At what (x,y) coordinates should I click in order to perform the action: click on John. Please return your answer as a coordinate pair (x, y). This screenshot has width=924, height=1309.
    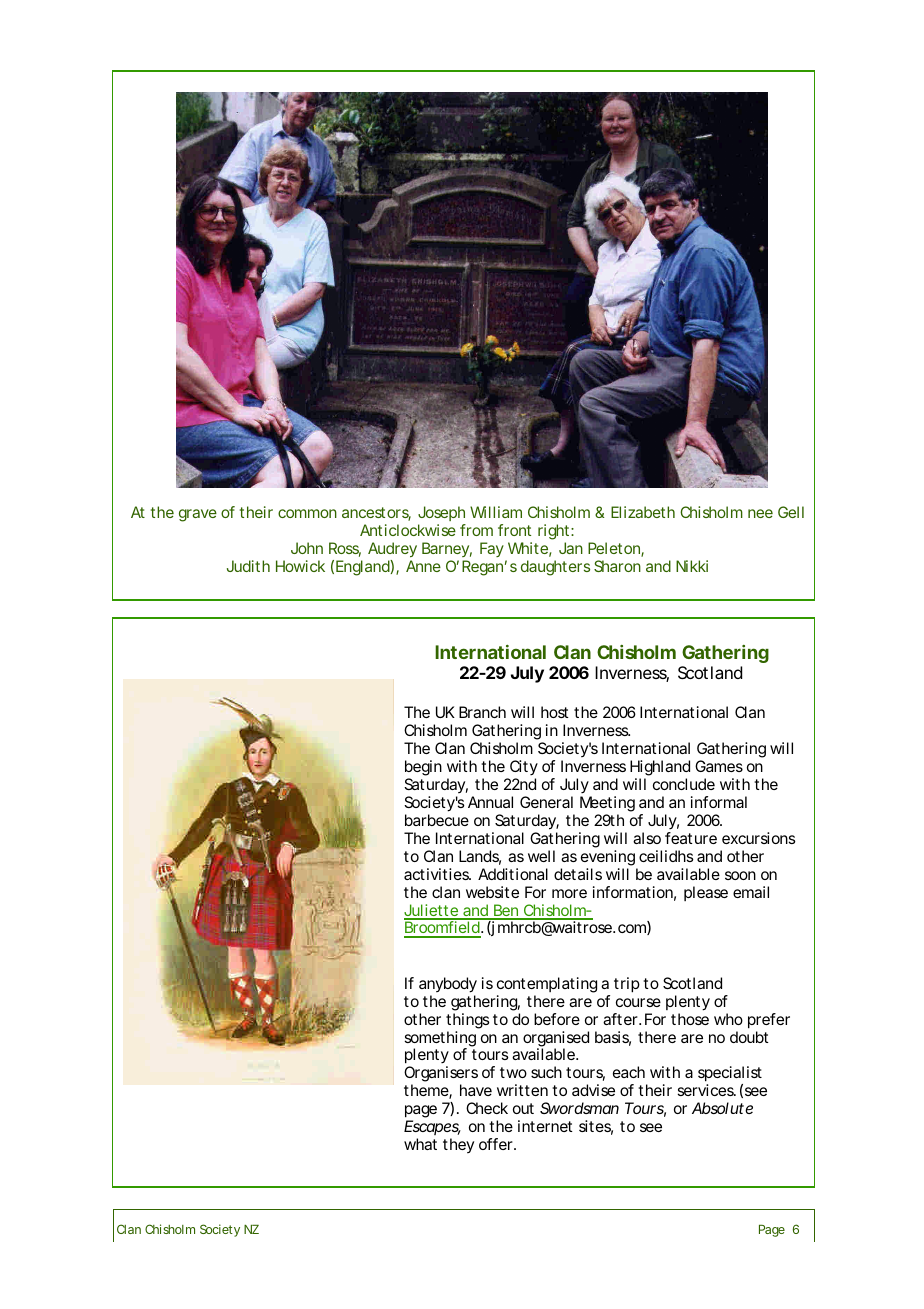
    Looking at the image, I should click on (307, 548).
